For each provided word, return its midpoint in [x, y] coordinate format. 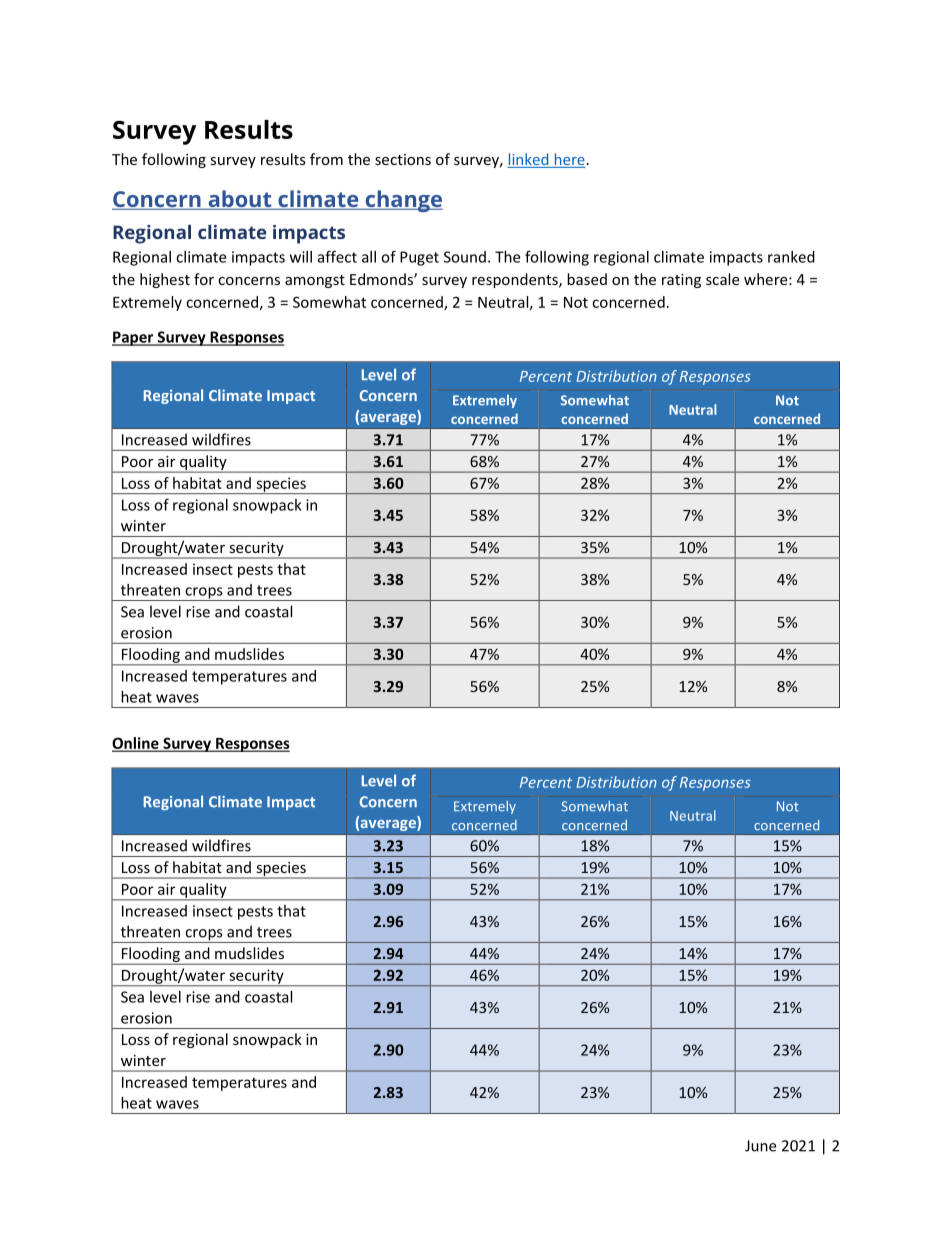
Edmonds [382, 279]
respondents [516, 280]
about [240, 200]
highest [165, 280]
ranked [791, 257]
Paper [134, 338]
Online [136, 744]
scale [722, 279]
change [403, 201]
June [760, 1146]
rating [681, 281]
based [587, 279]
